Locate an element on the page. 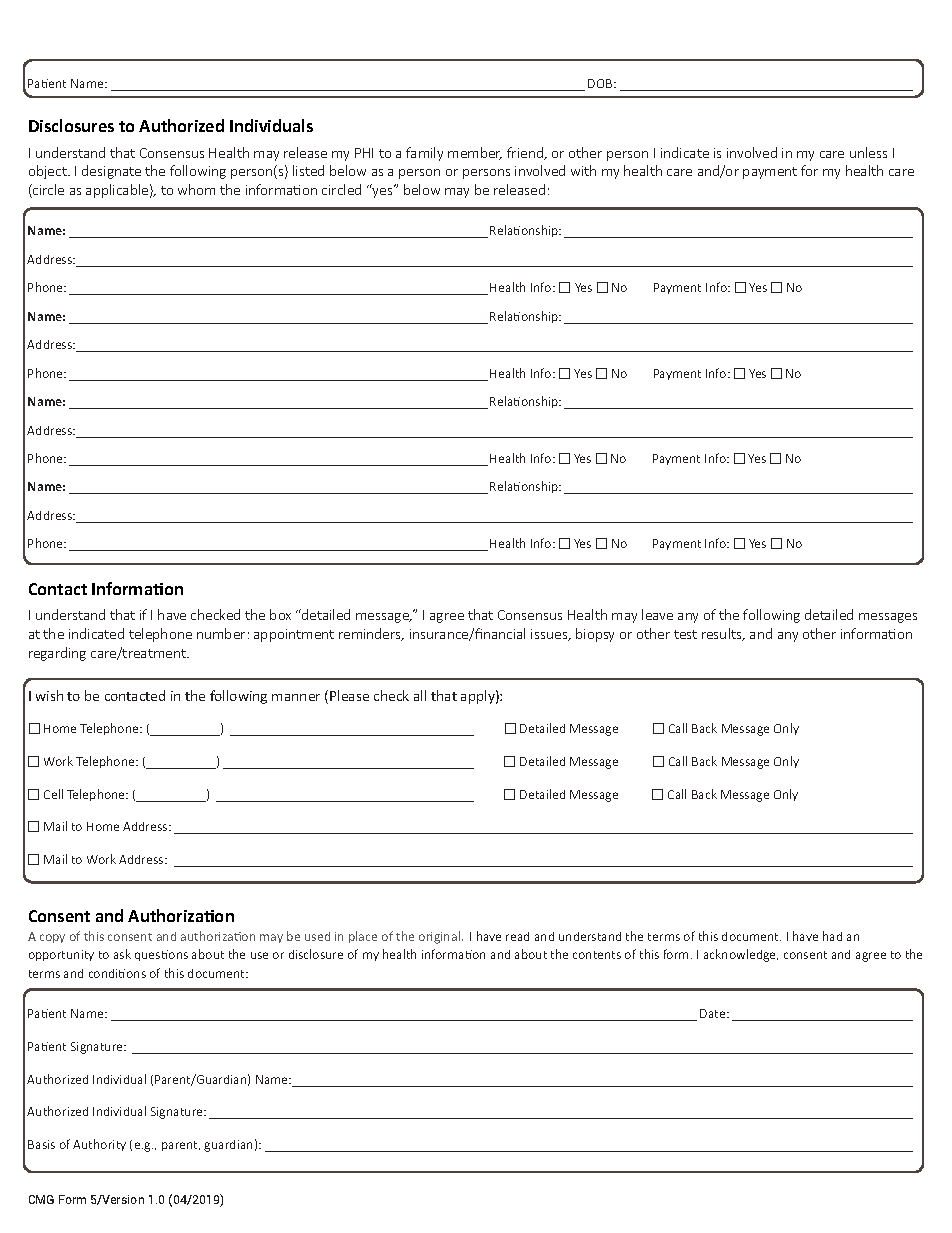 This image has height=1233, width=952. acknowledge is located at coordinates (741, 955).
